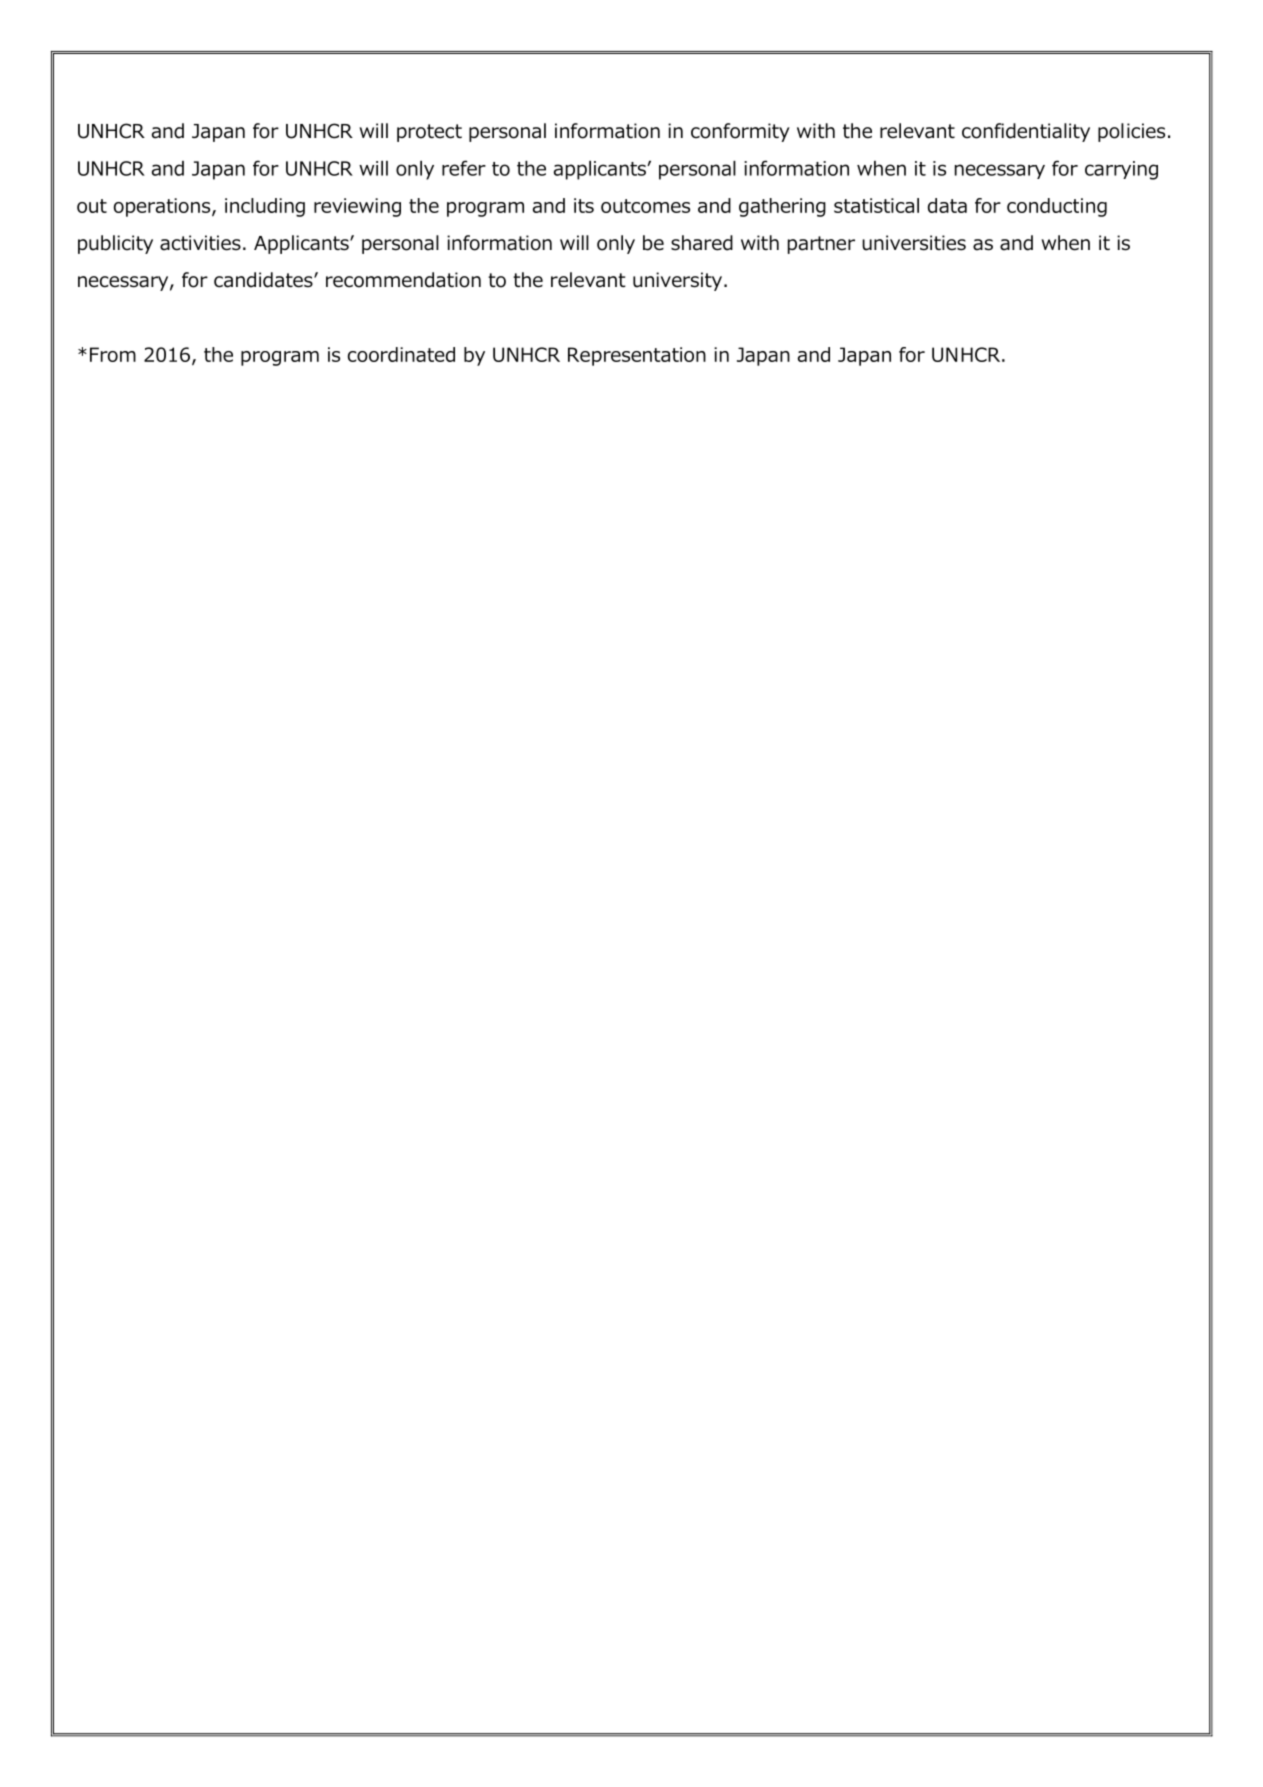 Image resolution: width=1263 pixels, height=1787 pixels. I want to click on universities, so click(914, 243).
